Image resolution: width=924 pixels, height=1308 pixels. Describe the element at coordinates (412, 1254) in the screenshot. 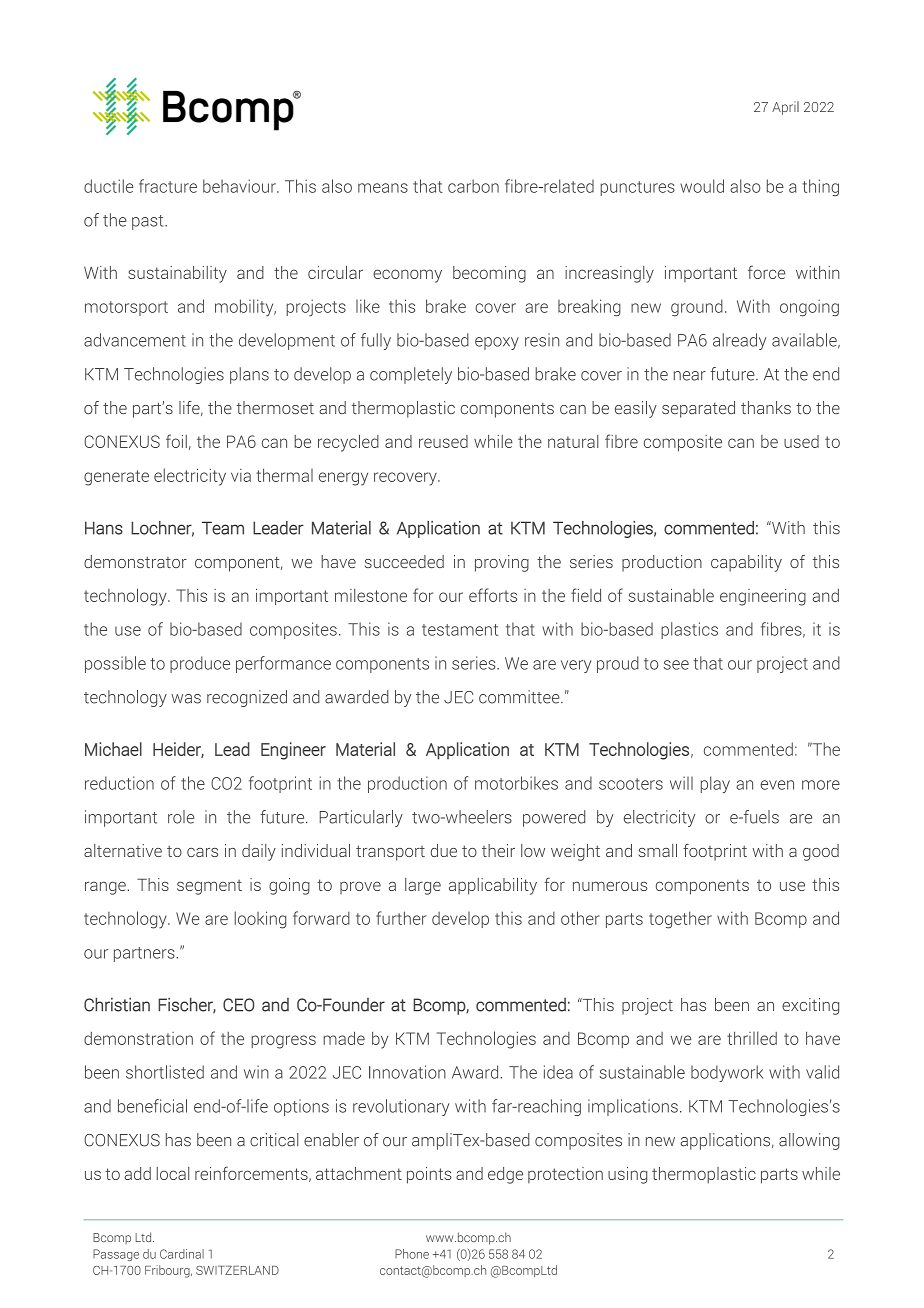

I see `Phone` at that location.
